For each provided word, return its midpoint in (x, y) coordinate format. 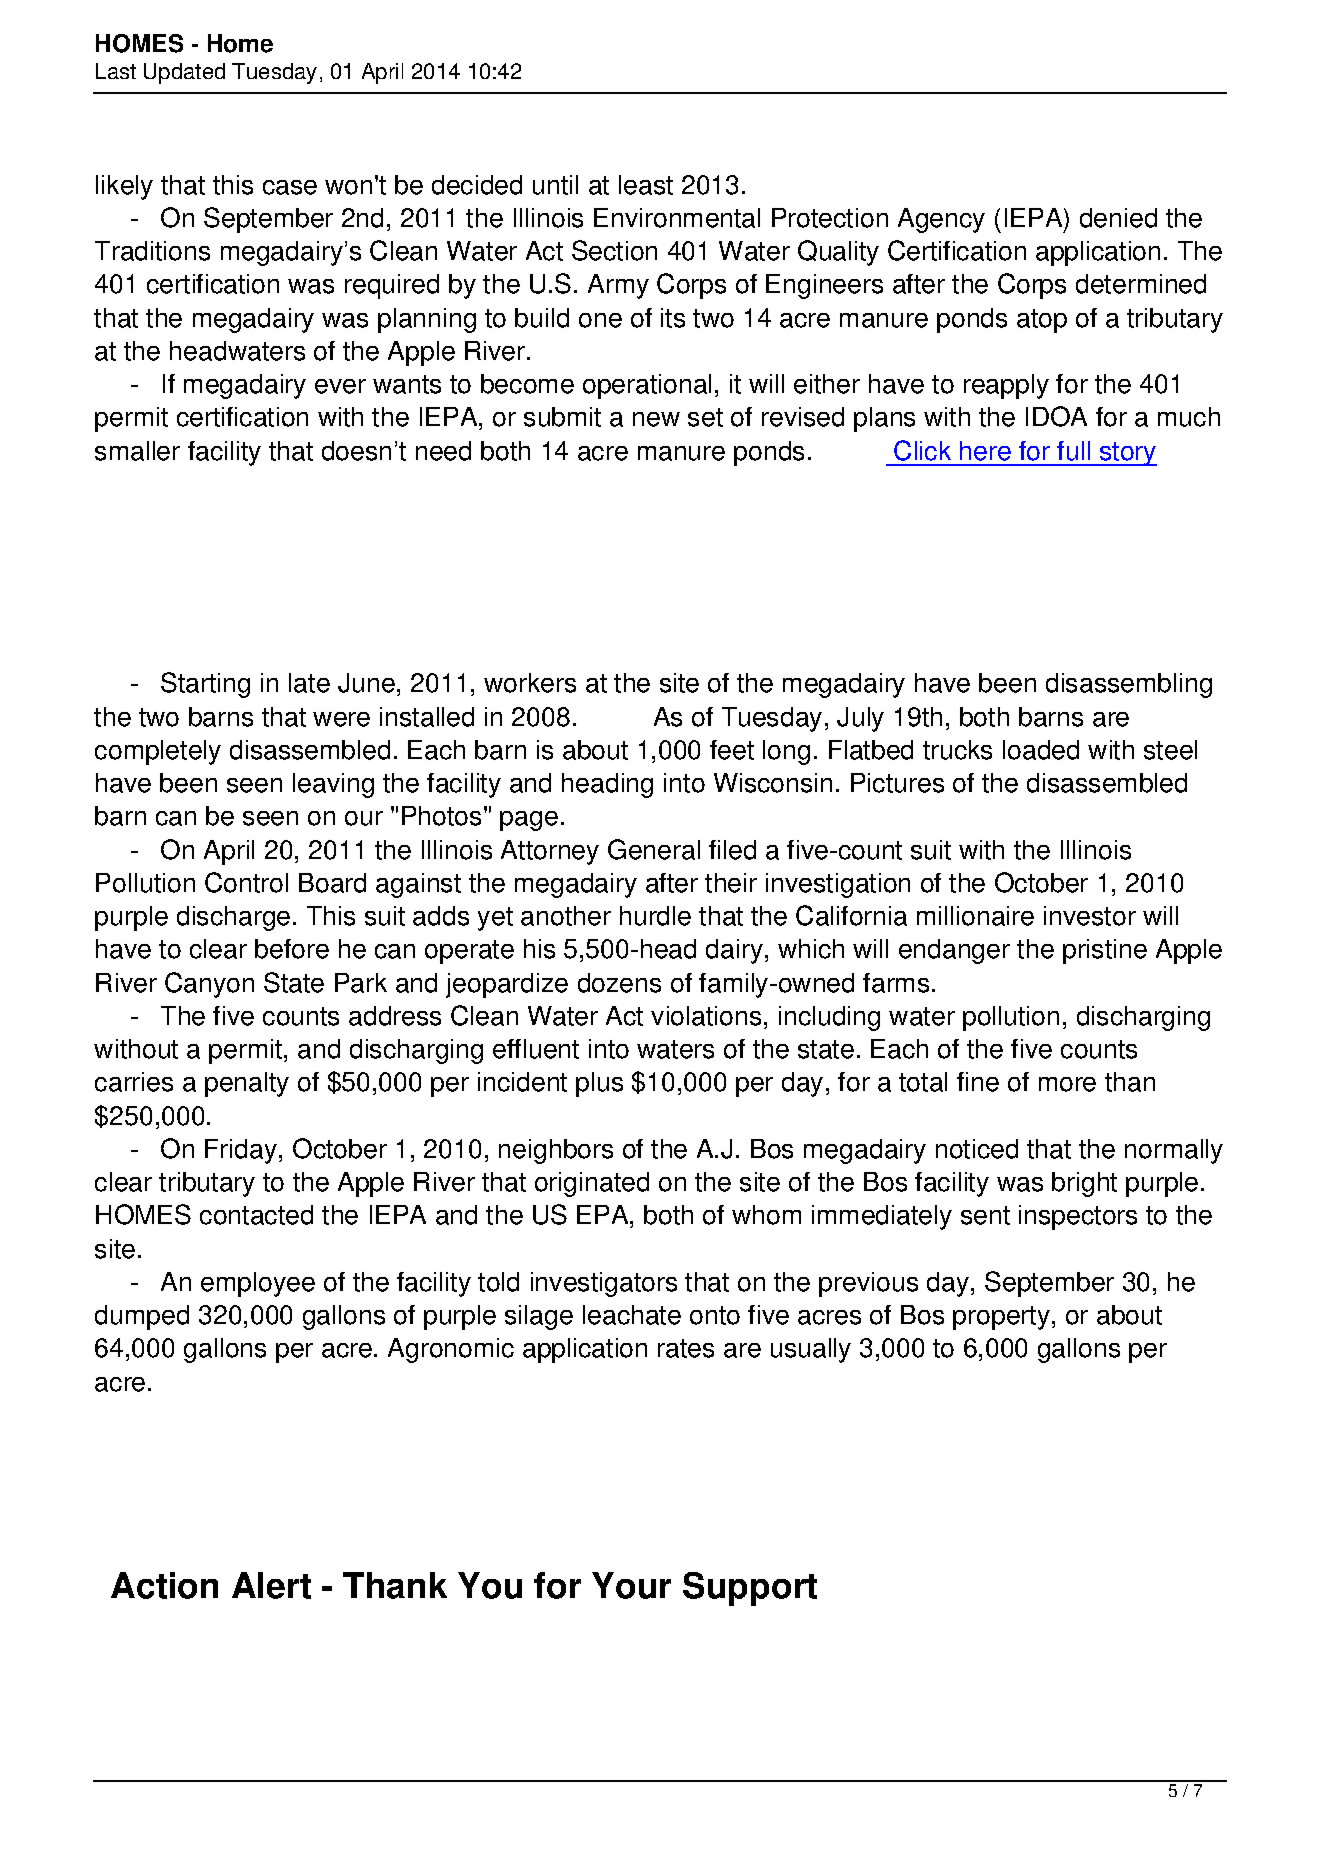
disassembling (1129, 685)
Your (631, 1585)
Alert (271, 1585)
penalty (247, 1084)
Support (750, 1589)
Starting (205, 685)
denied (1118, 218)
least (646, 185)
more (1067, 1084)
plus (599, 1084)
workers (530, 683)
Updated (184, 73)
